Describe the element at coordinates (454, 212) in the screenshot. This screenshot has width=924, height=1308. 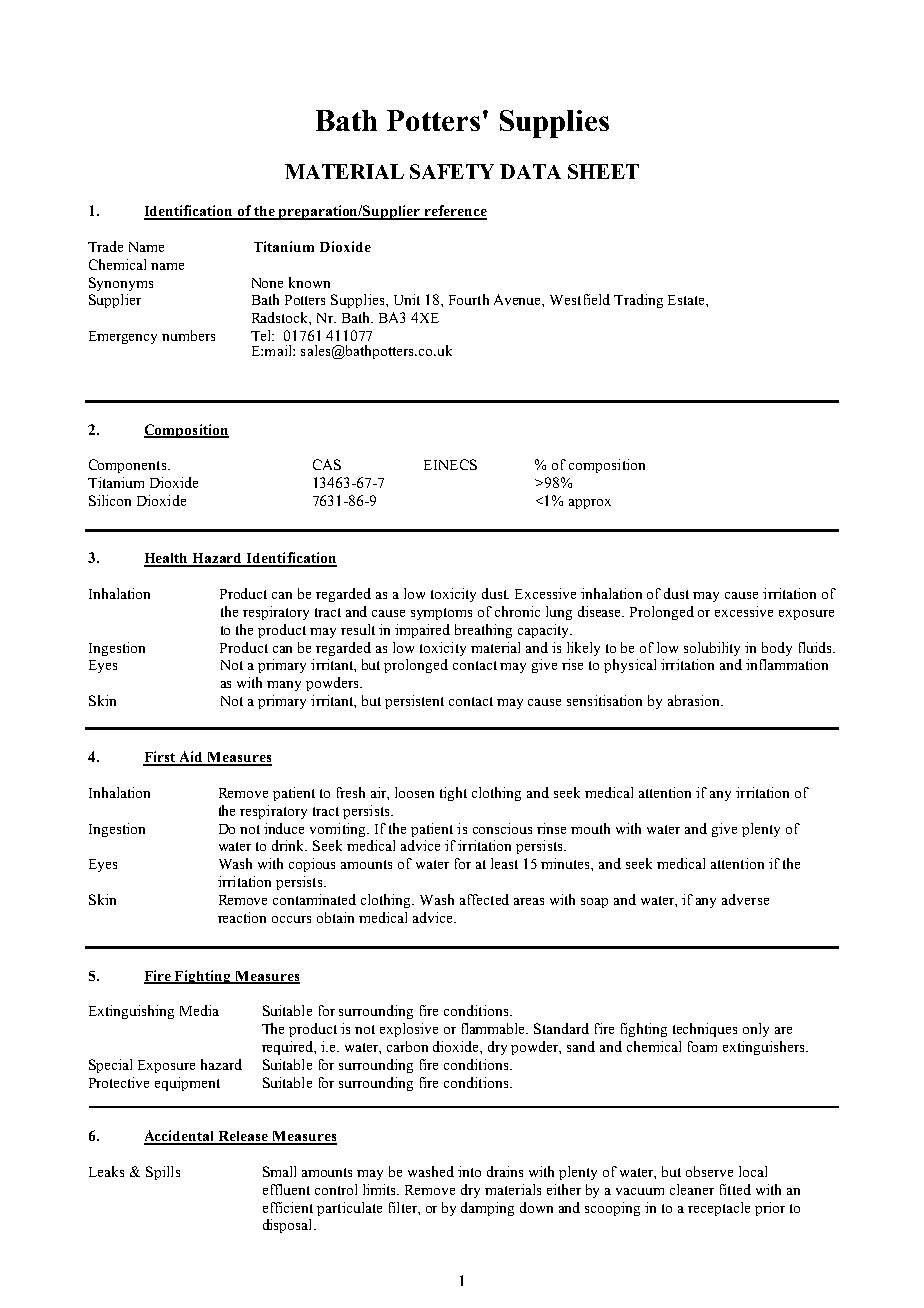
I see `reference` at that location.
